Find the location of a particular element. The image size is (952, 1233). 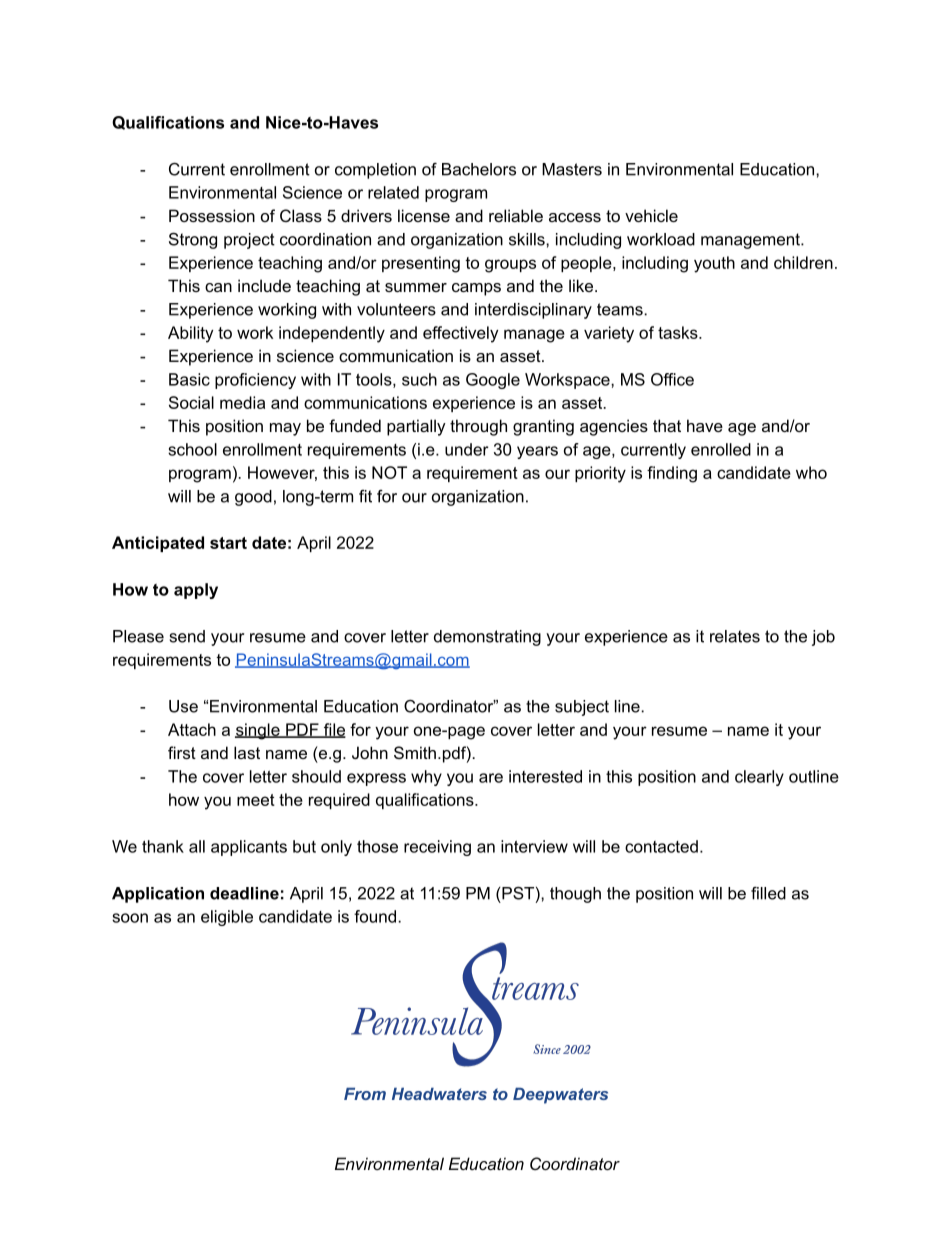

send is located at coordinates (187, 636).
